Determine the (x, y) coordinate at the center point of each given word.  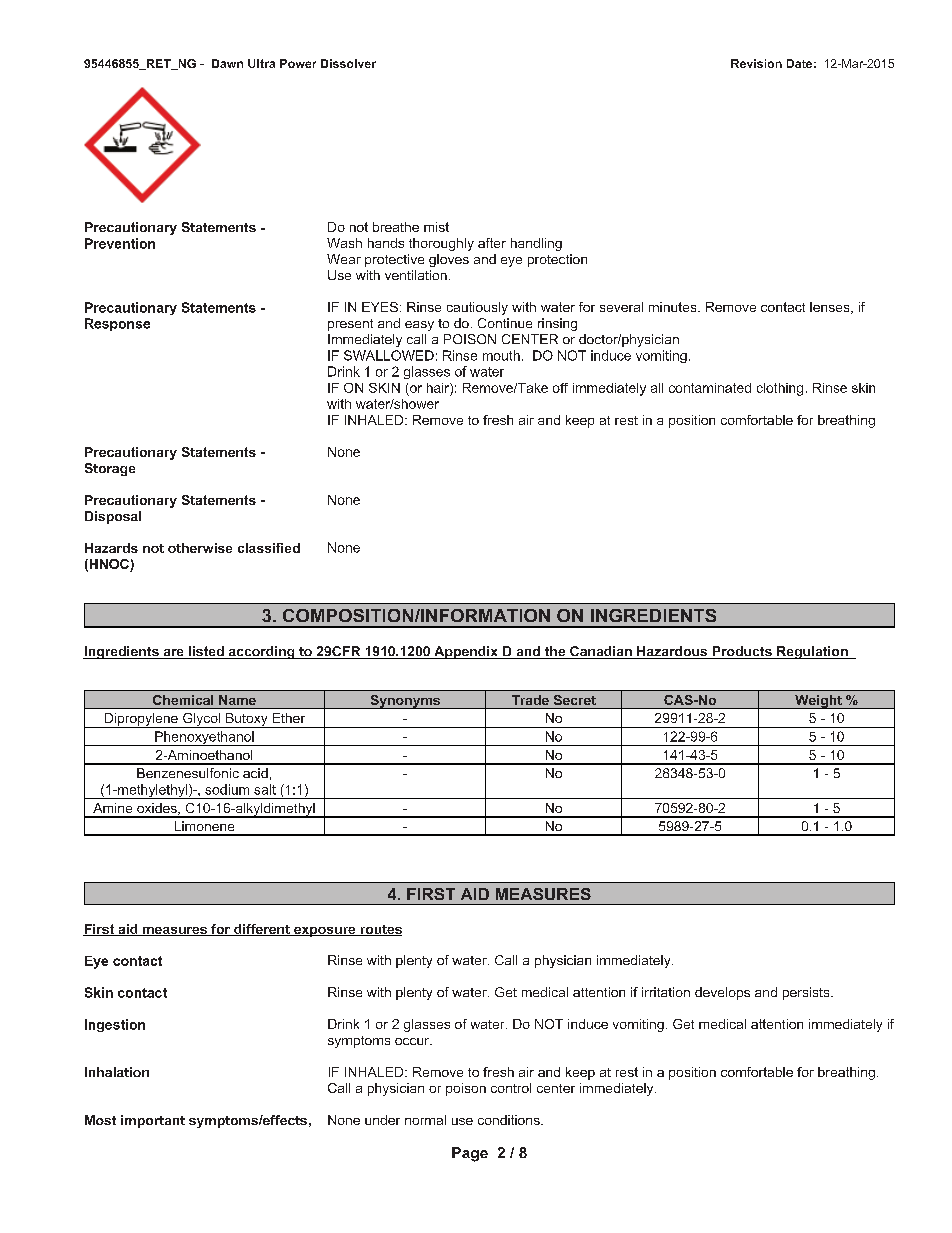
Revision (756, 63)
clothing (780, 389)
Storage (110, 469)
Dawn (227, 63)
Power (298, 63)
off (560, 388)
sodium (227, 789)
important (153, 1121)
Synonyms (405, 702)
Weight (818, 702)
